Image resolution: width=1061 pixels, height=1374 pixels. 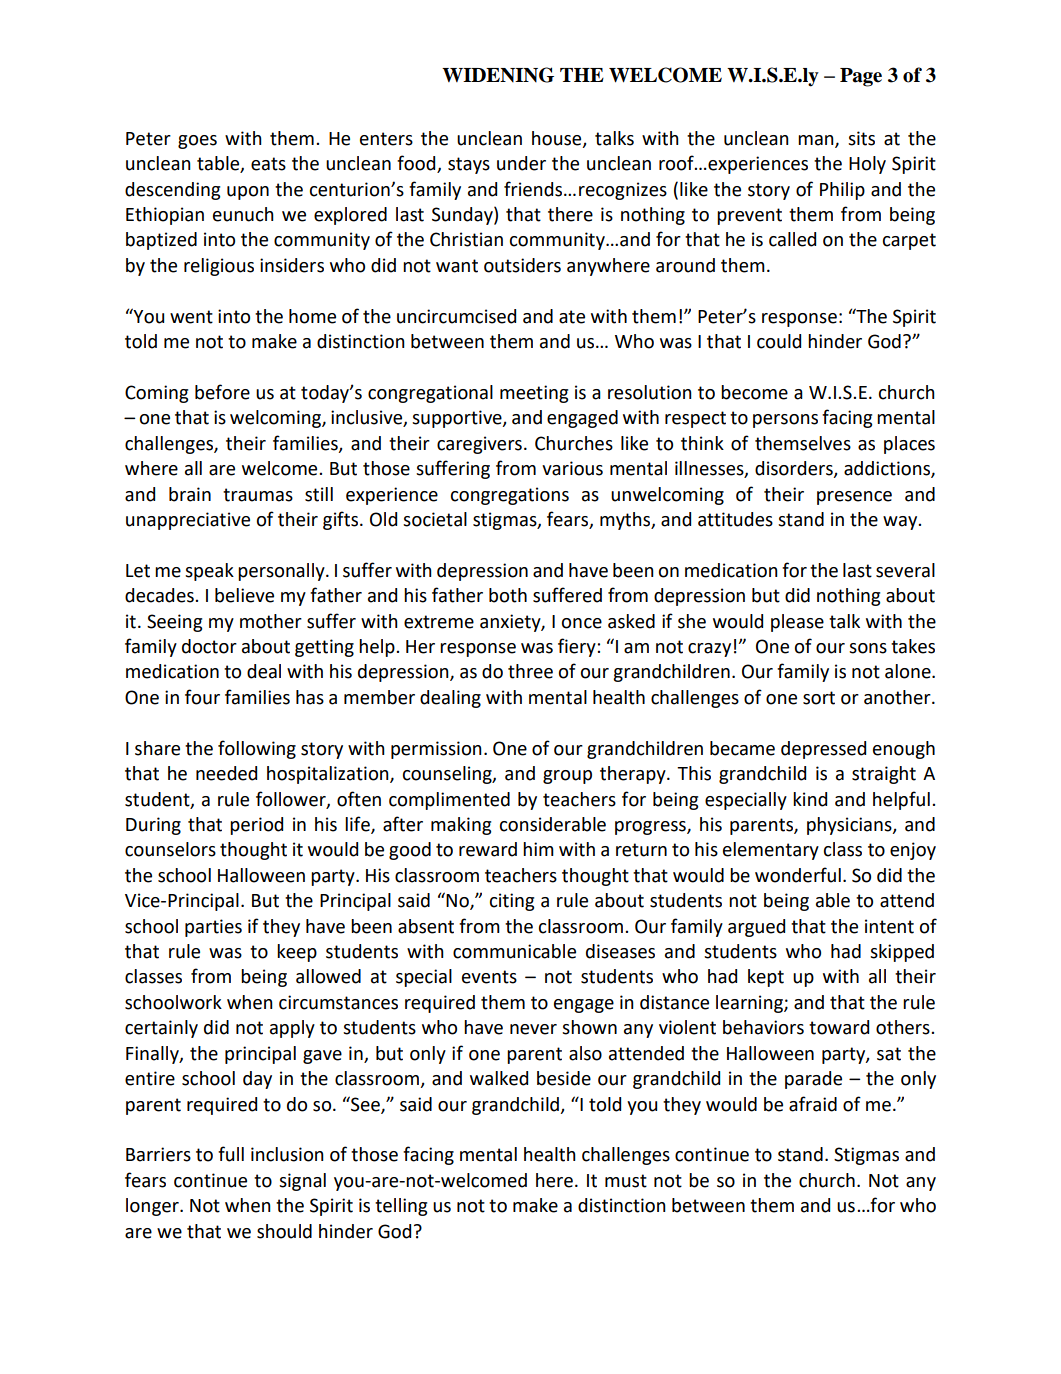 I want to click on become, so click(x=754, y=392).
